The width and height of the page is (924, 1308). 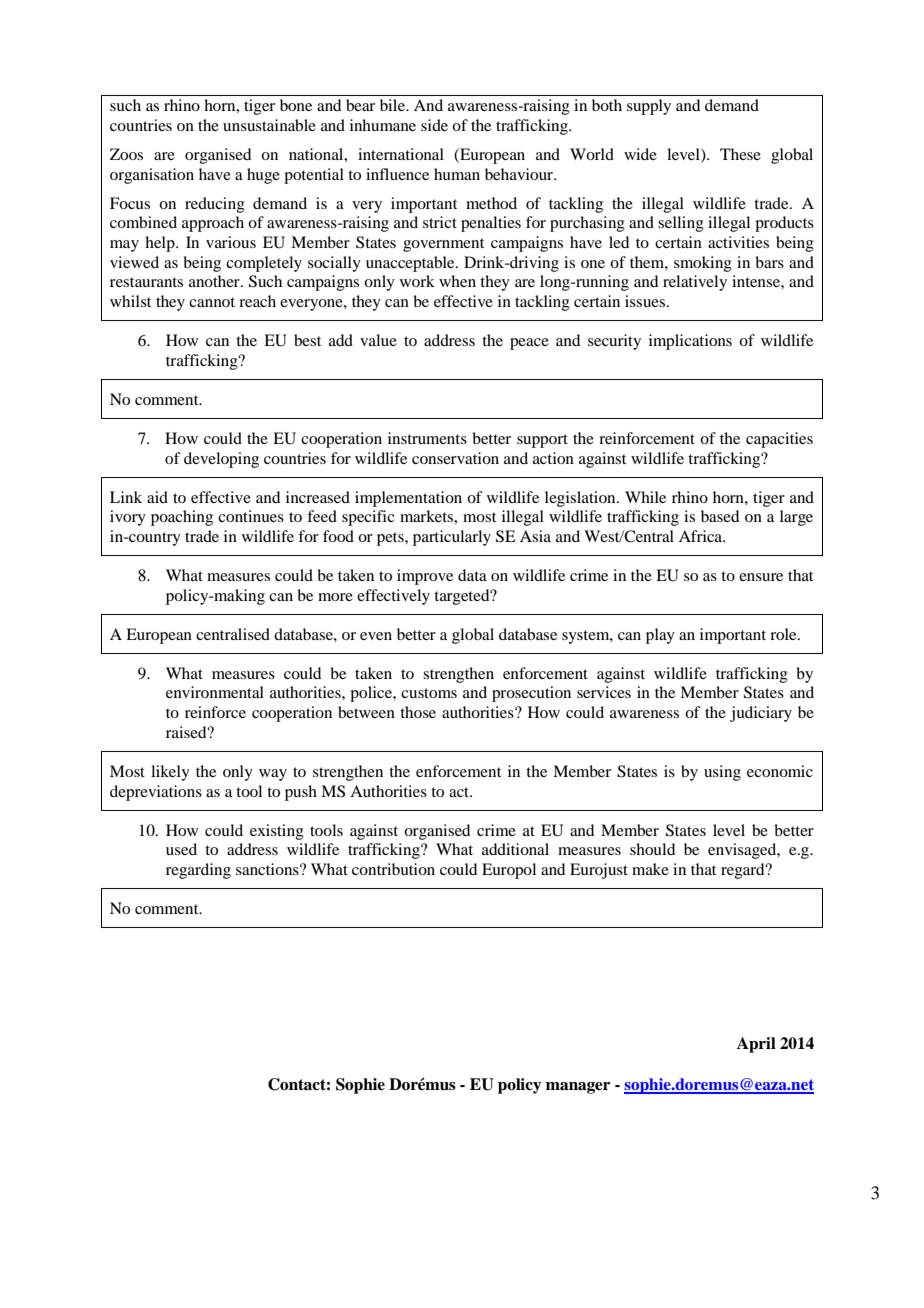 I want to click on unsustainable, so click(x=269, y=125).
